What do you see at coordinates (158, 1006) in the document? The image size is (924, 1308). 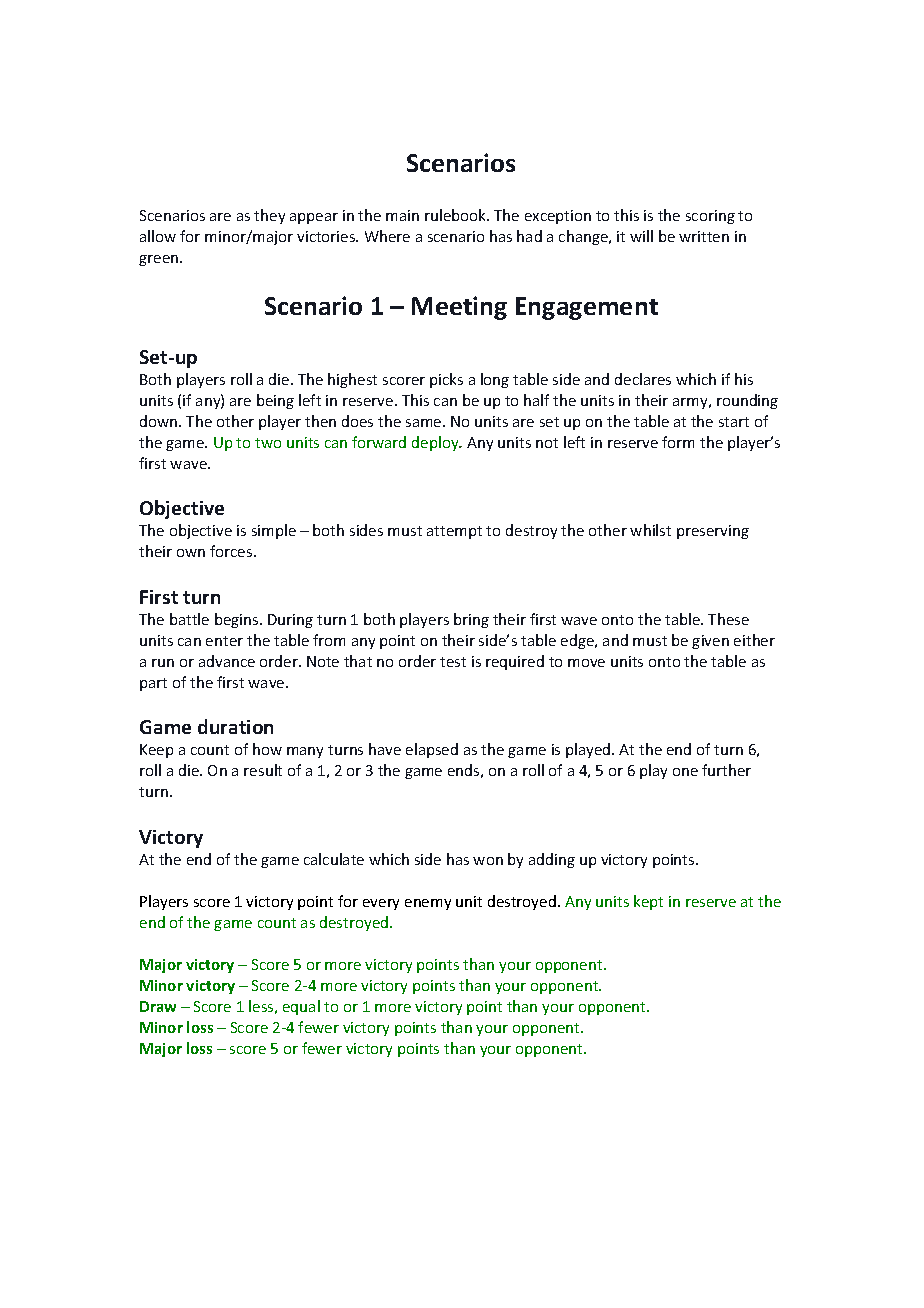 I see `Draw` at bounding box center [158, 1006].
